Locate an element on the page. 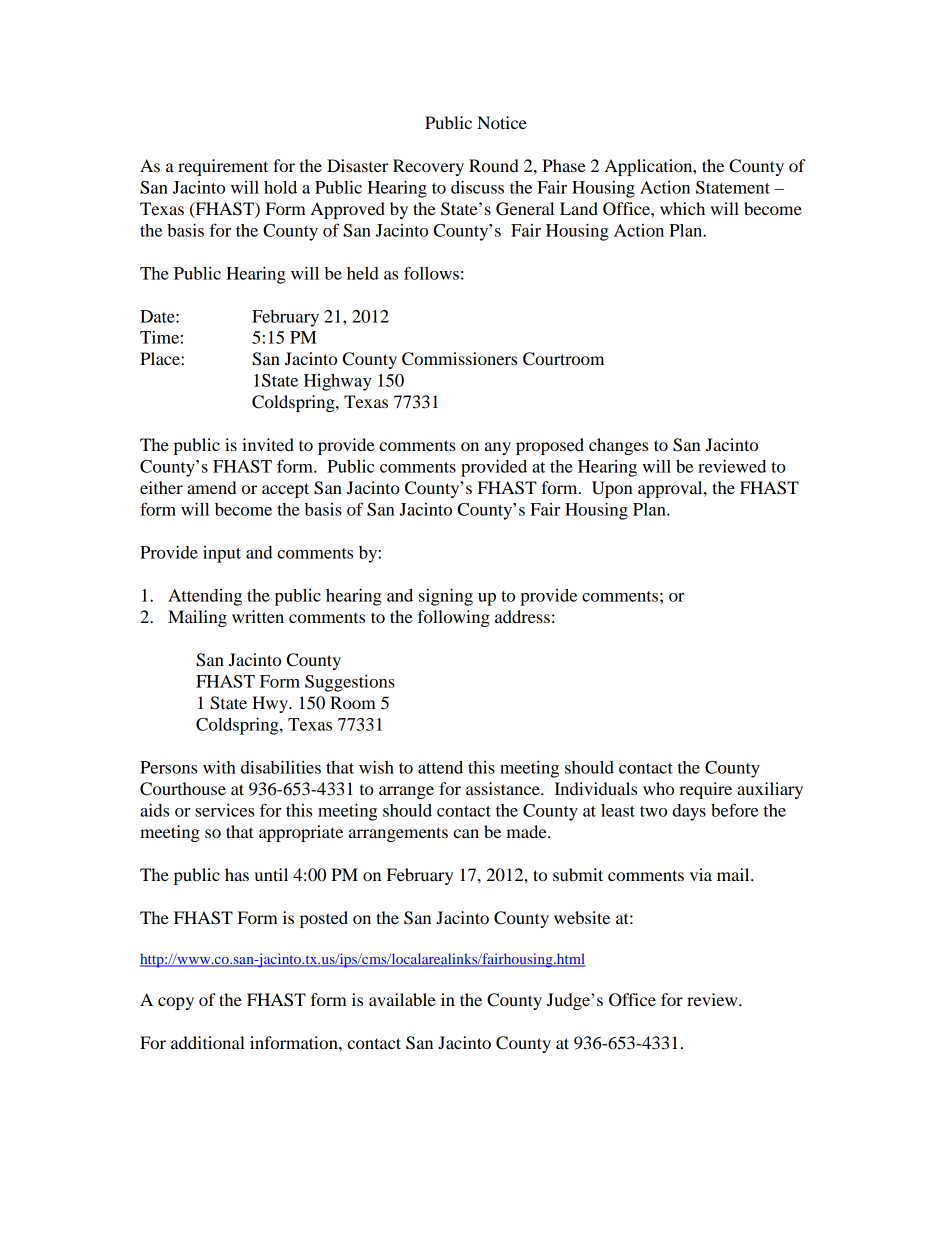  changes is located at coordinates (618, 446).
